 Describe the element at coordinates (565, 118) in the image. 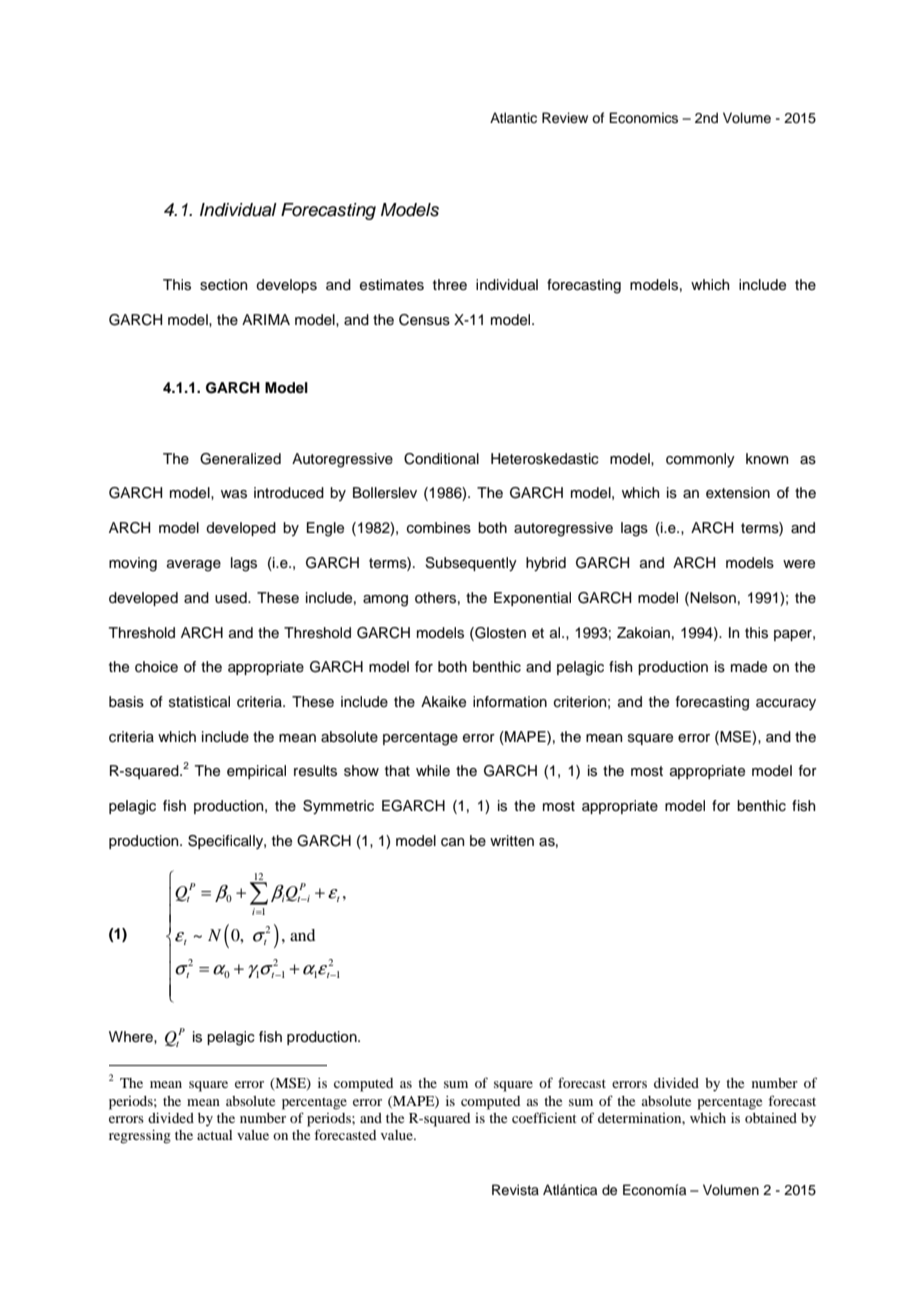

I see `Review` at that location.
